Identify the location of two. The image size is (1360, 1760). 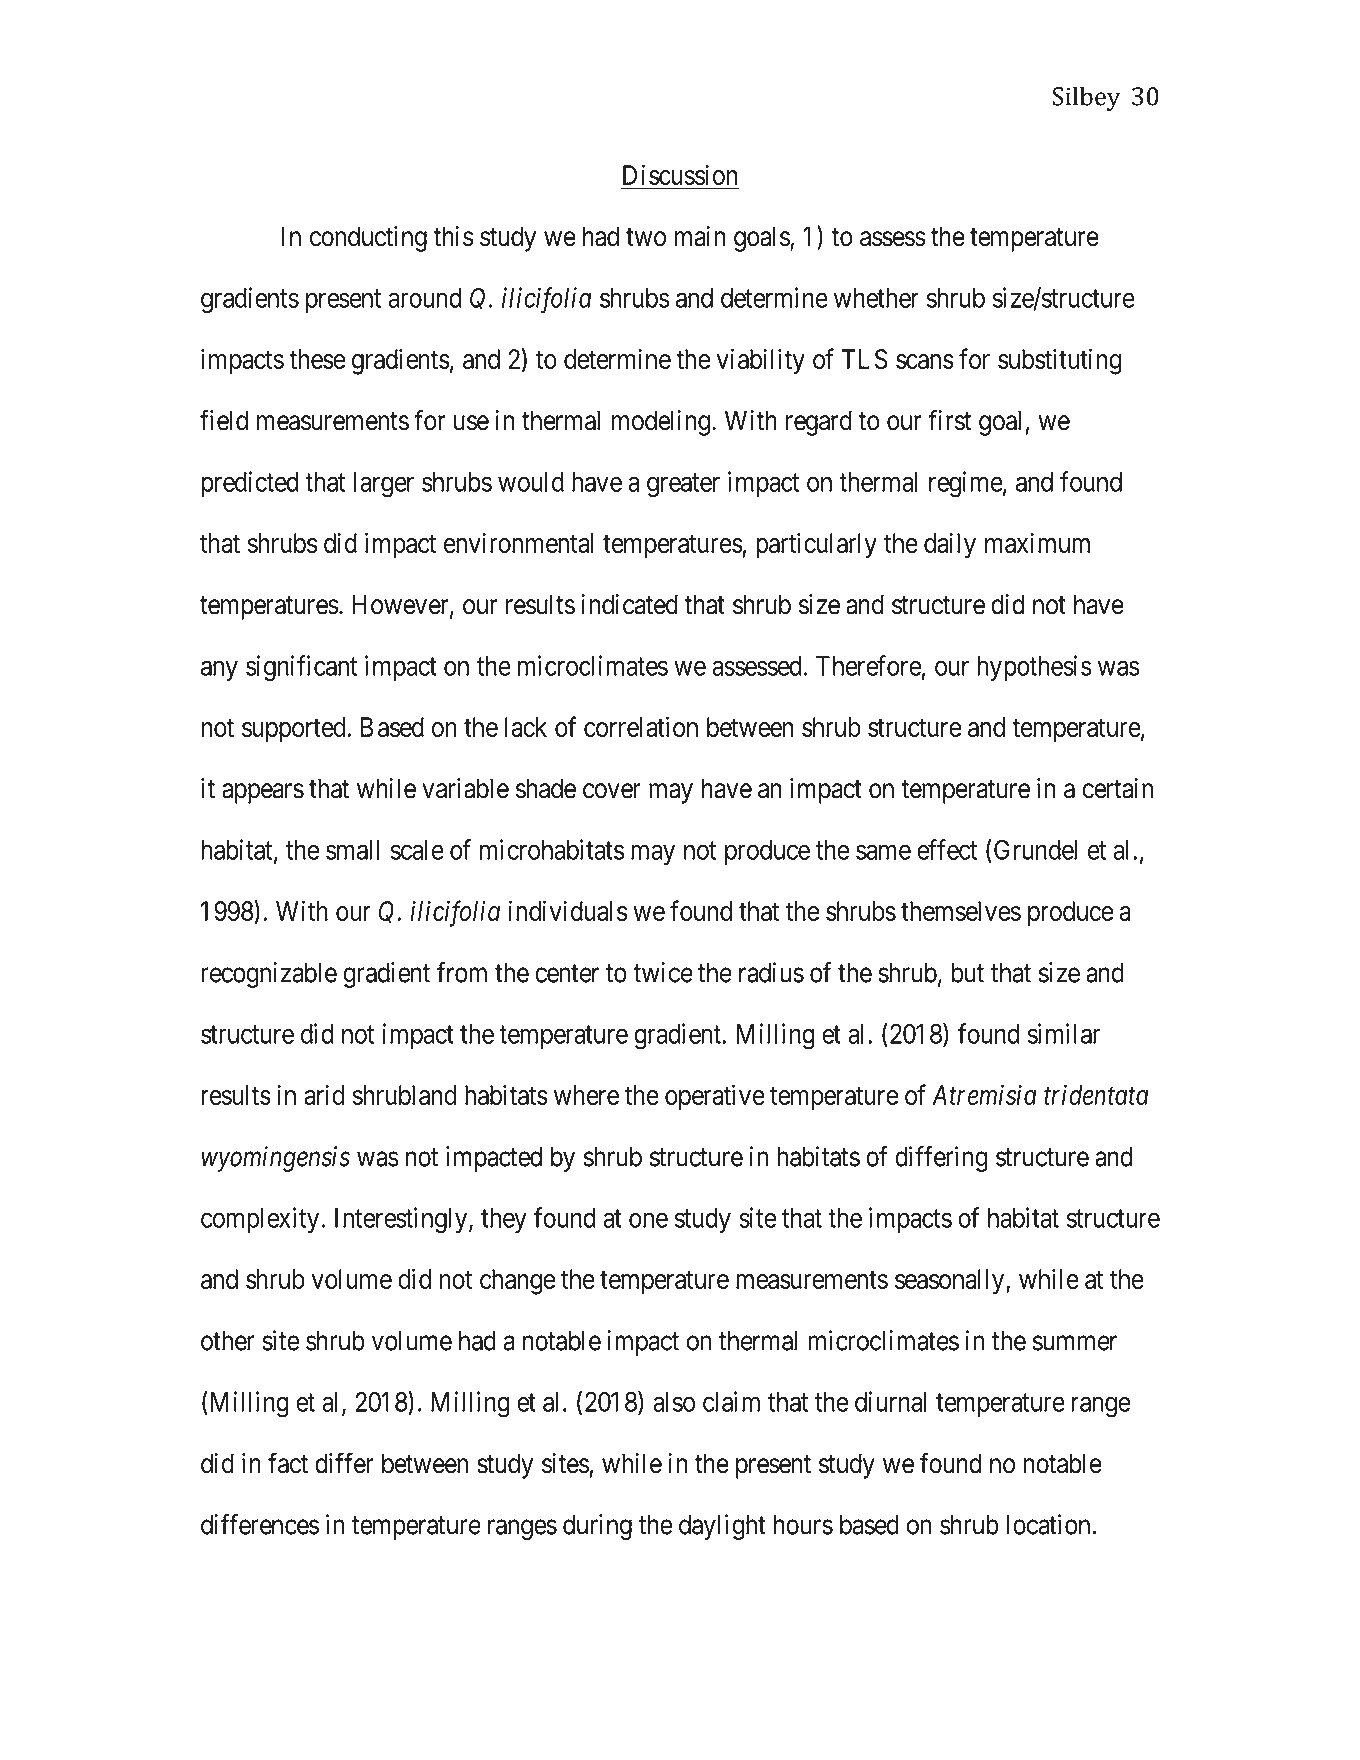
(646, 237).
